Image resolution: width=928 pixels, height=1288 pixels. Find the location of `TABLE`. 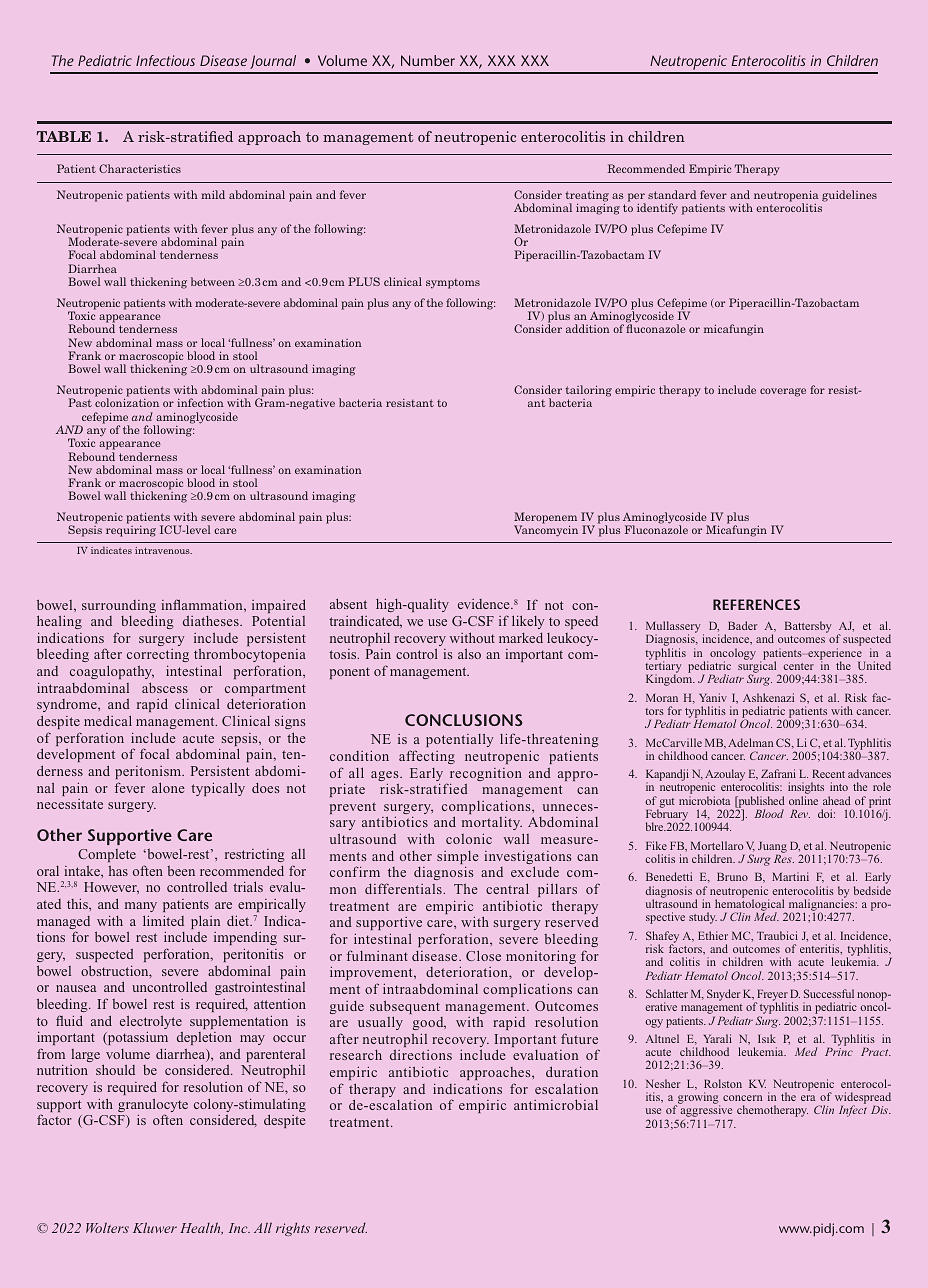

TABLE is located at coordinates (64, 136).
